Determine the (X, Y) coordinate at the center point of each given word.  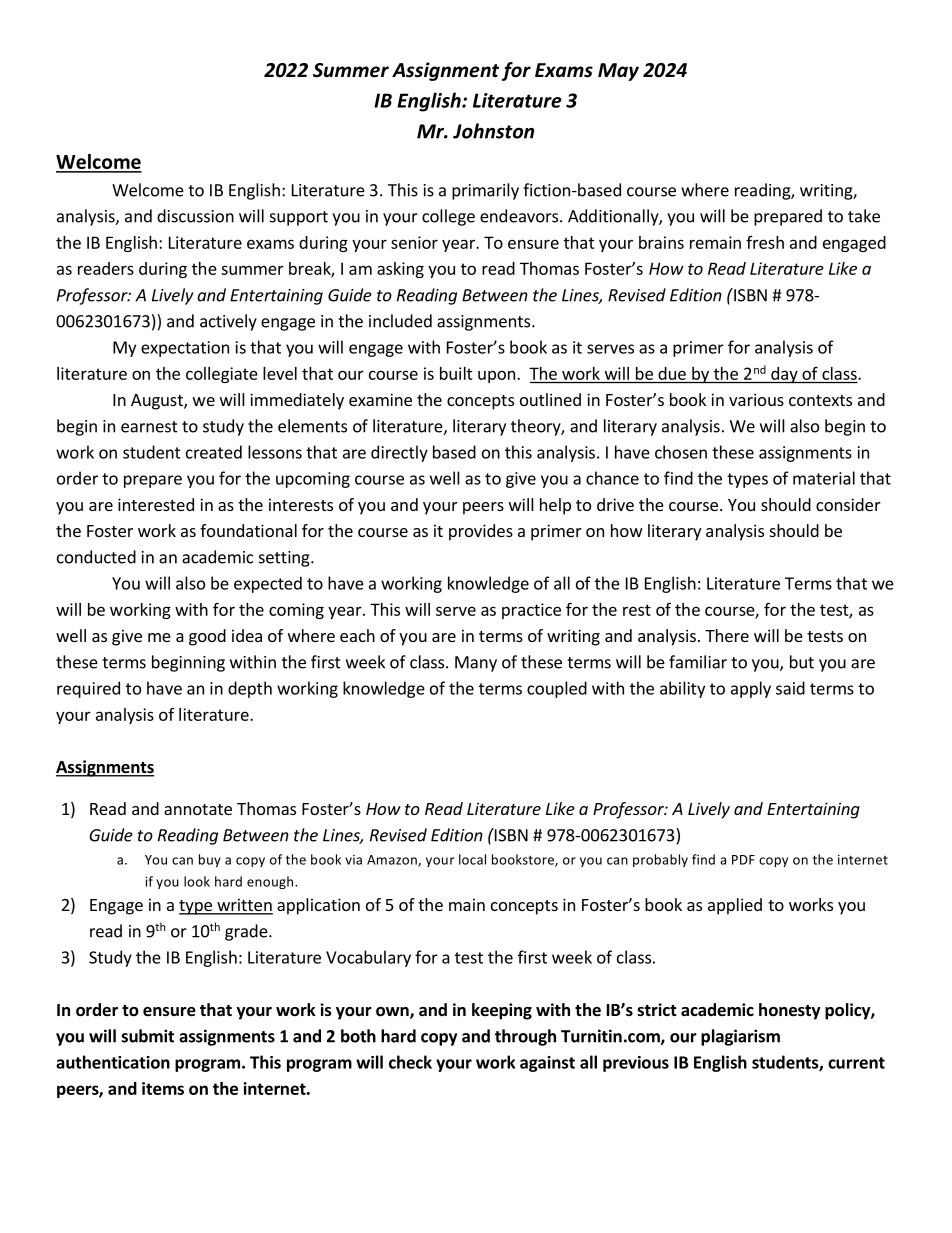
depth (250, 689)
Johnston (493, 131)
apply (751, 689)
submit (147, 1036)
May (618, 72)
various (756, 399)
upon (496, 376)
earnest (149, 427)
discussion (195, 216)
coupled (557, 689)
